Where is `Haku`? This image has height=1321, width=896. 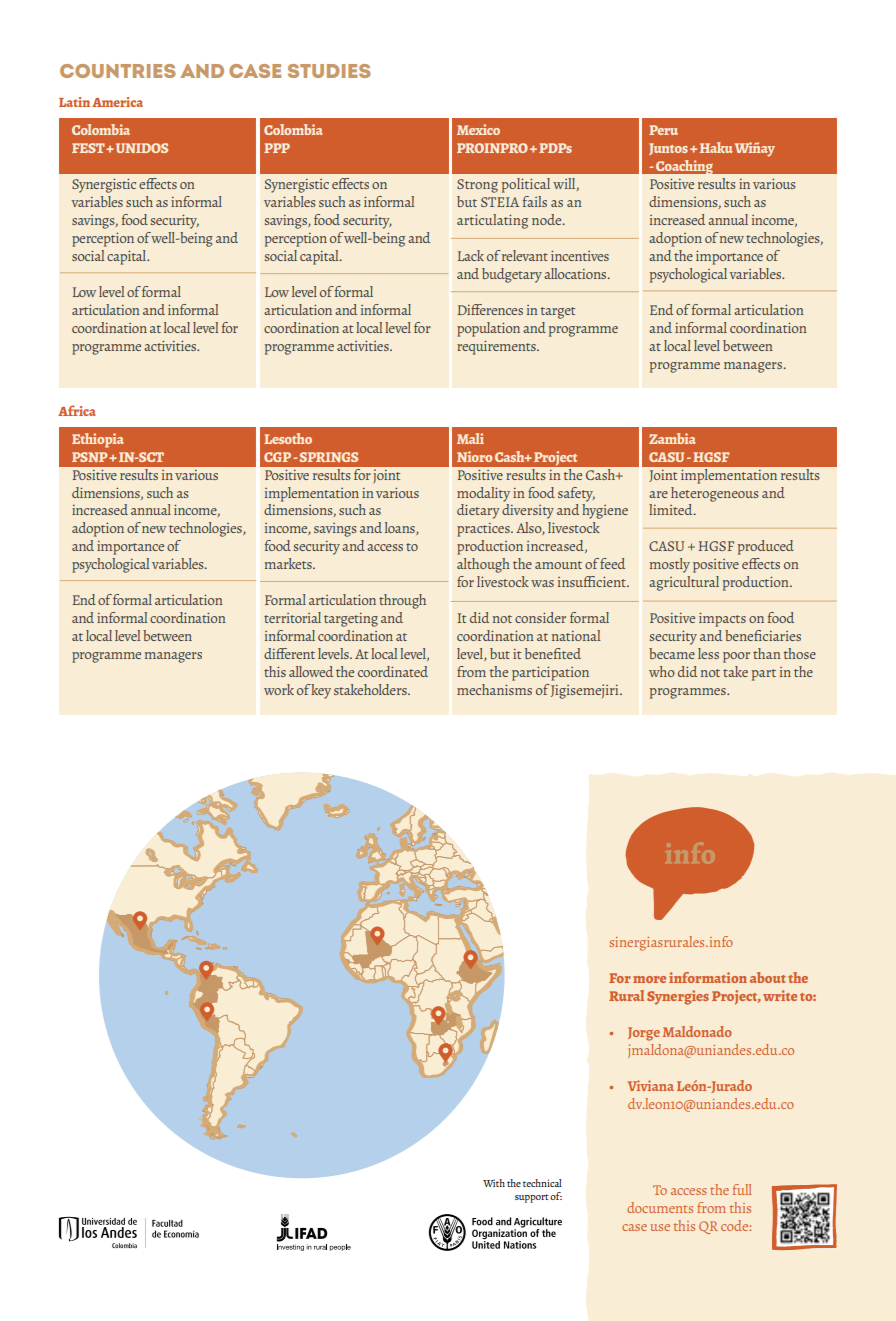 Haku is located at coordinates (716, 147).
